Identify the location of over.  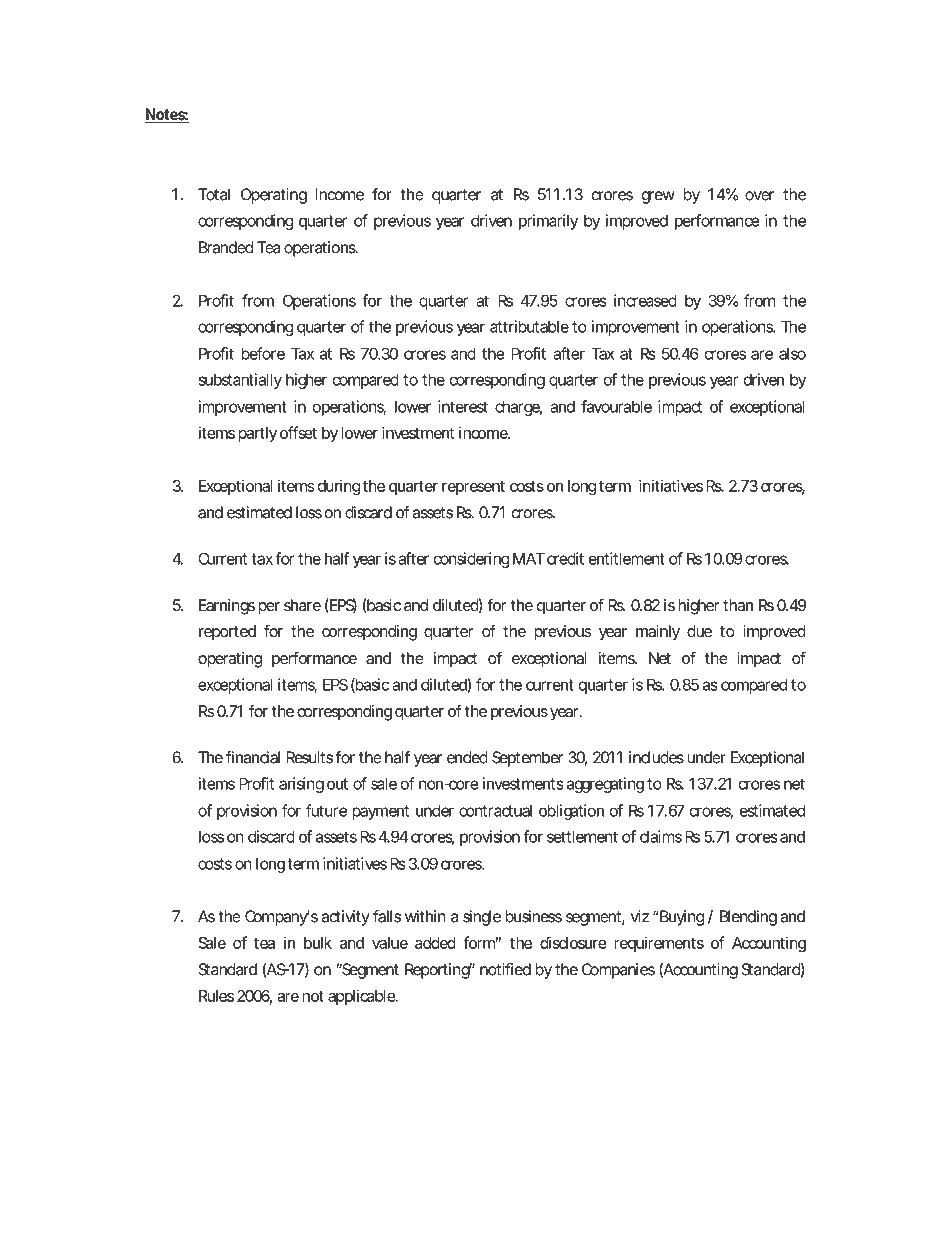
(759, 196).
